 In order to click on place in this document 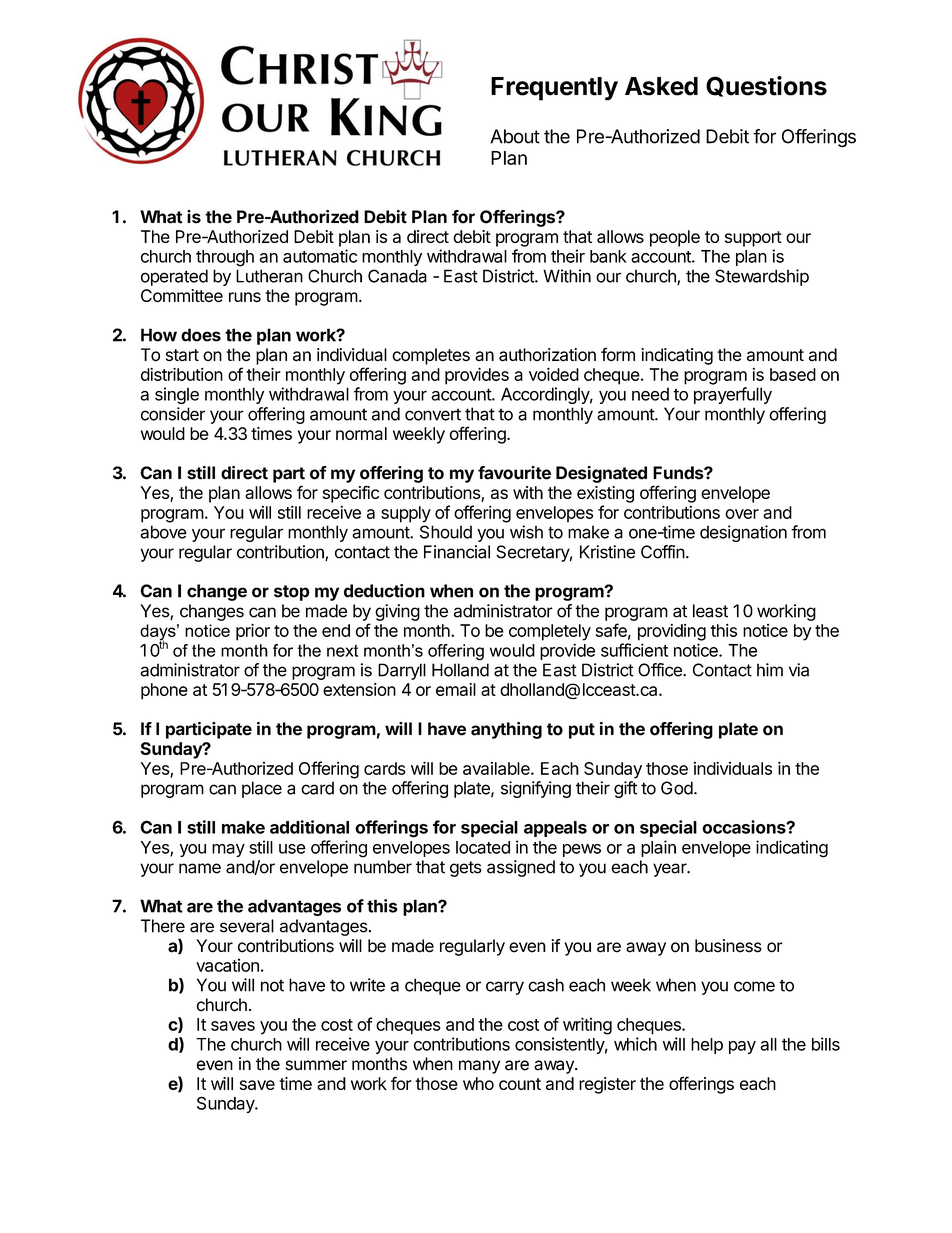, I will do `click(262, 789)`.
